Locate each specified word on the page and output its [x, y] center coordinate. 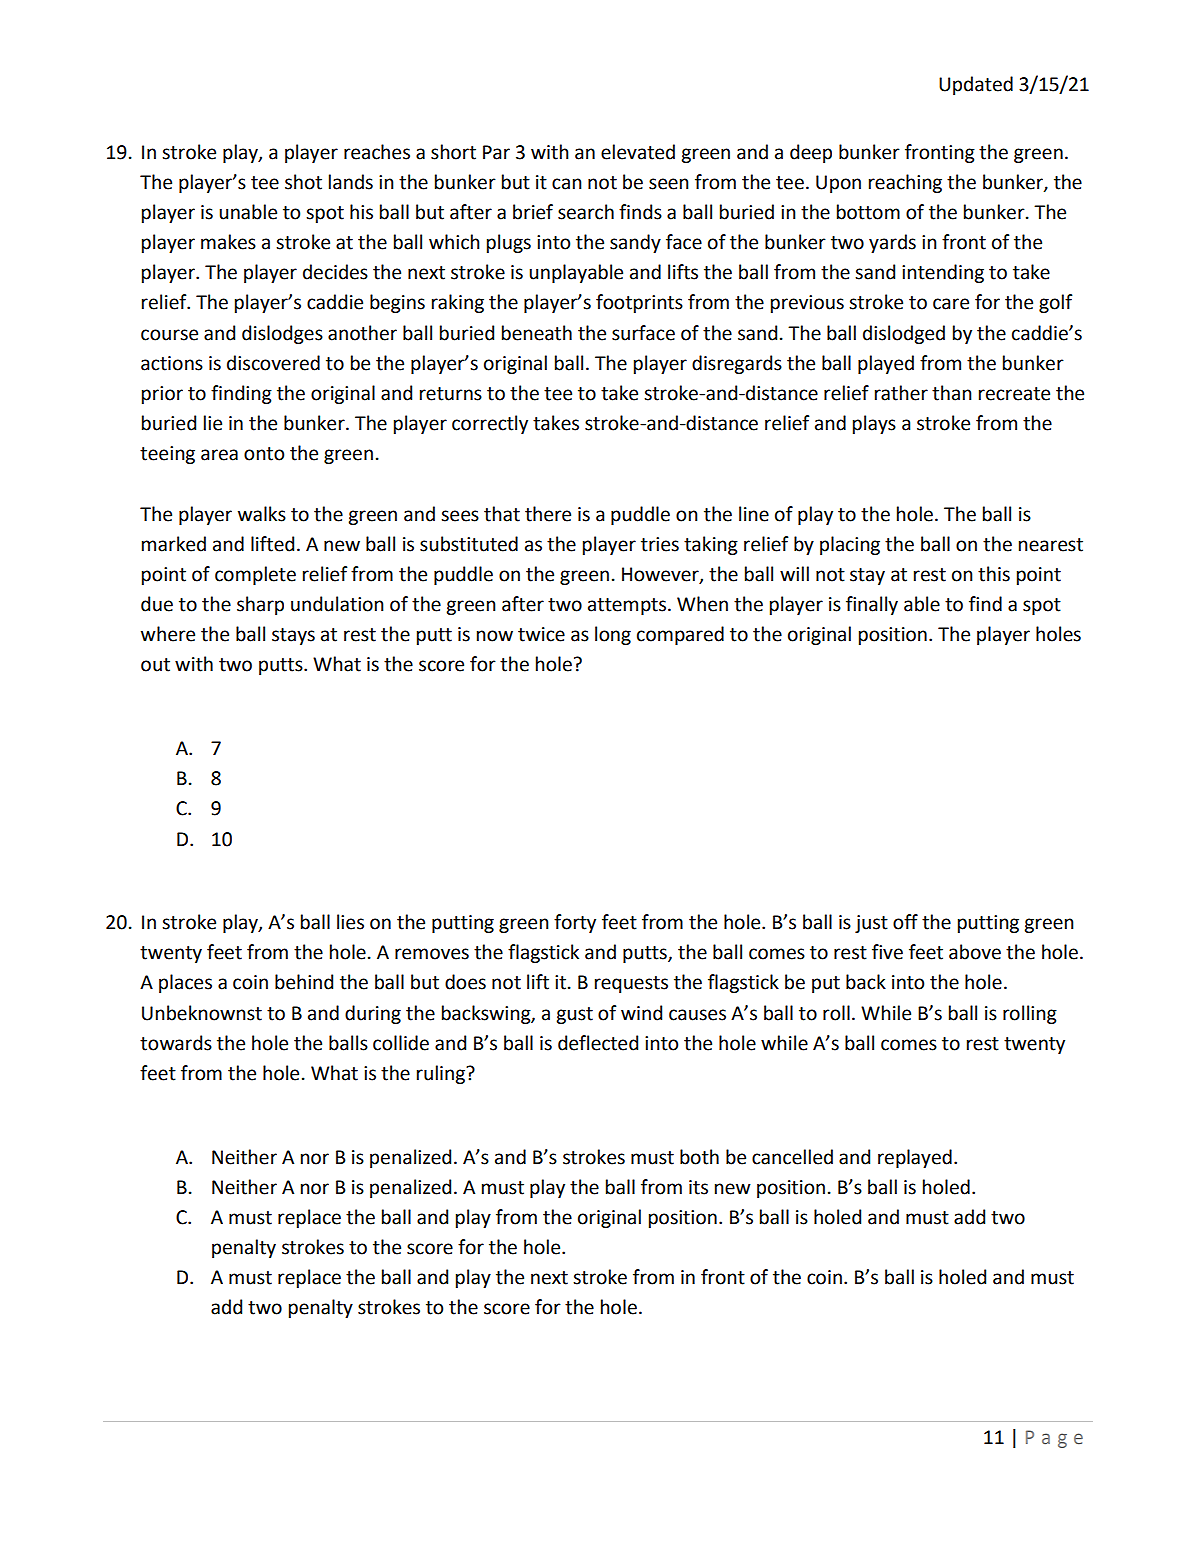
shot [303, 182]
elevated [638, 152]
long [613, 635]
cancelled [792, 1157]
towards [176, 1043]
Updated [976, 85]
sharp [260, 605]
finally [872, 605]
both [699, 1157]
